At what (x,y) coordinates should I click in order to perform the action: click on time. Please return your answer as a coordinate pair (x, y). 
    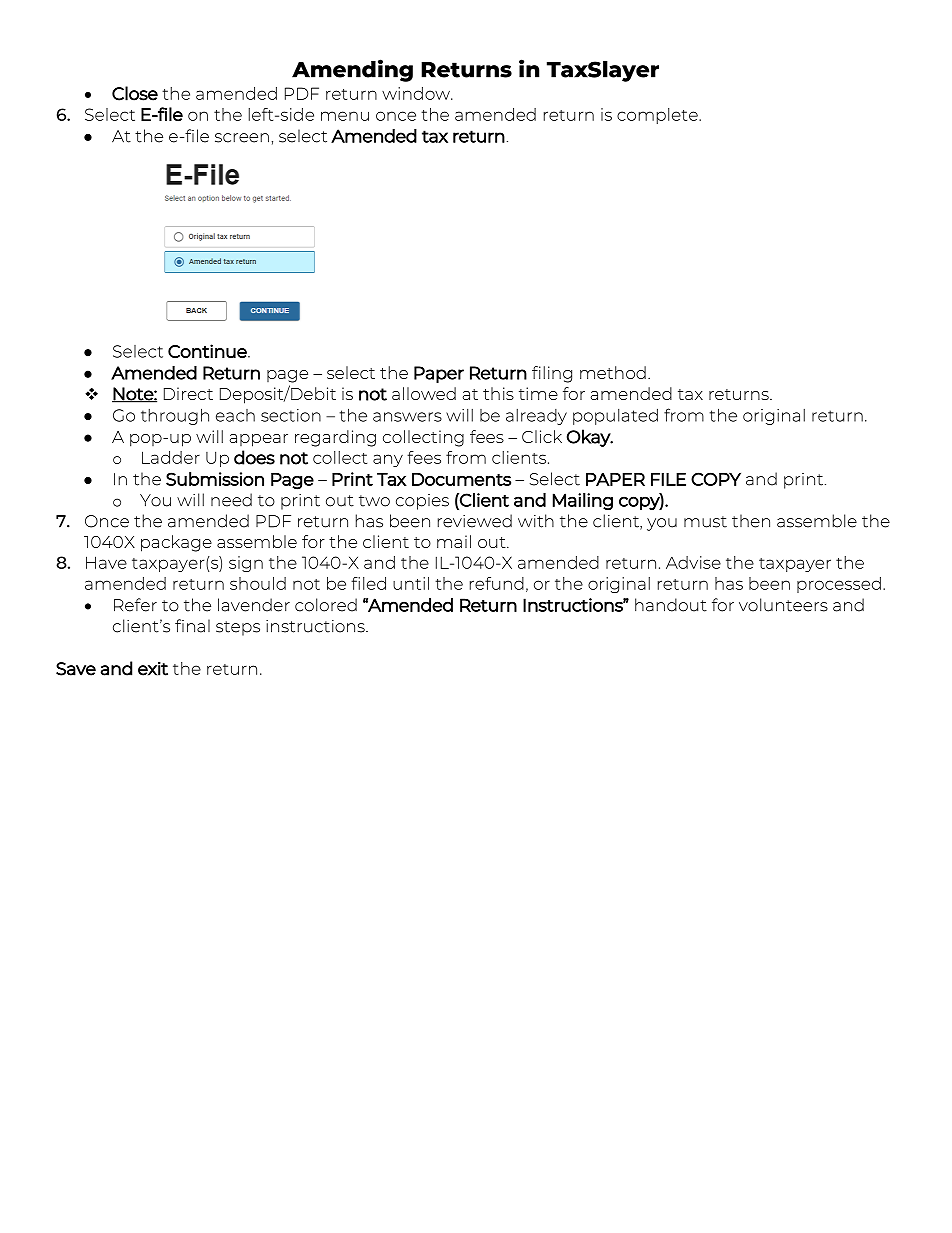
    Looking at the image, I should click on (538, 393).
